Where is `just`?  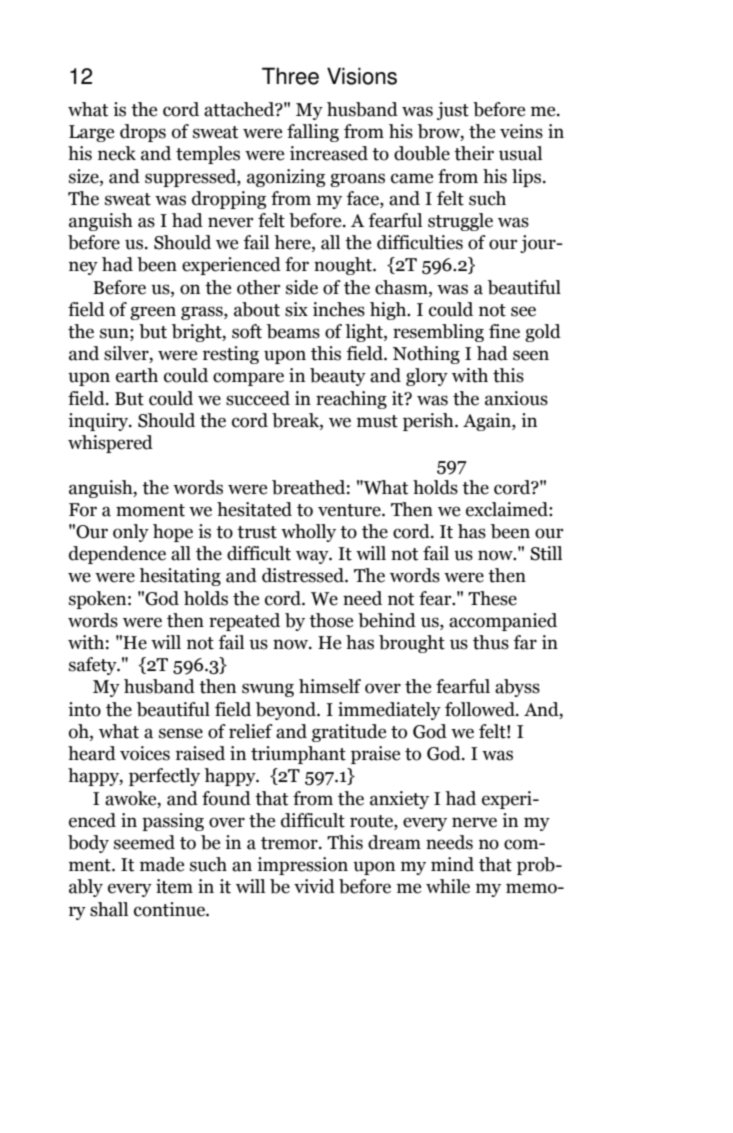 just is located at coordinates (453, 111).
